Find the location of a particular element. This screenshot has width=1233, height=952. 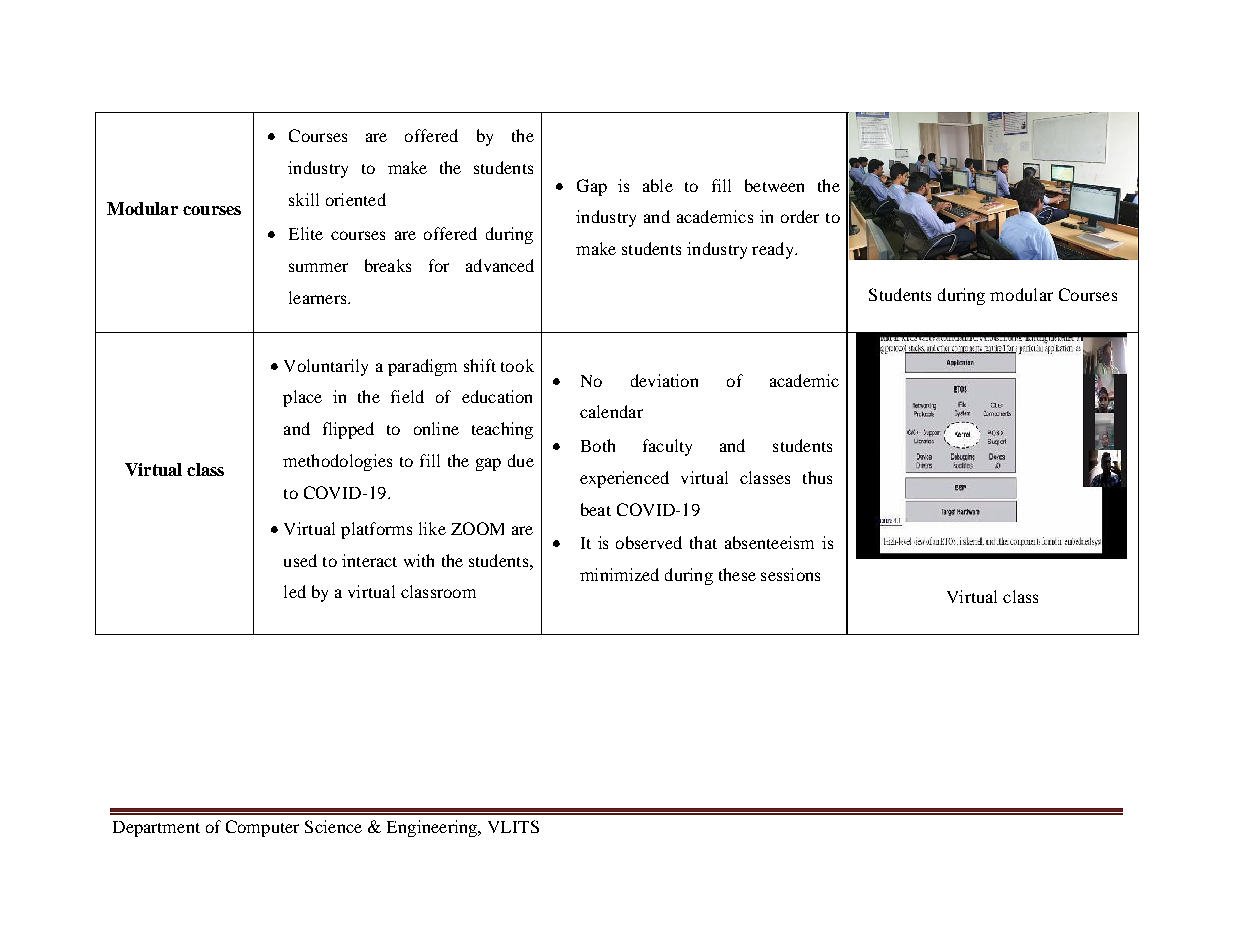

deviation is located at coordinates (664, 380).
